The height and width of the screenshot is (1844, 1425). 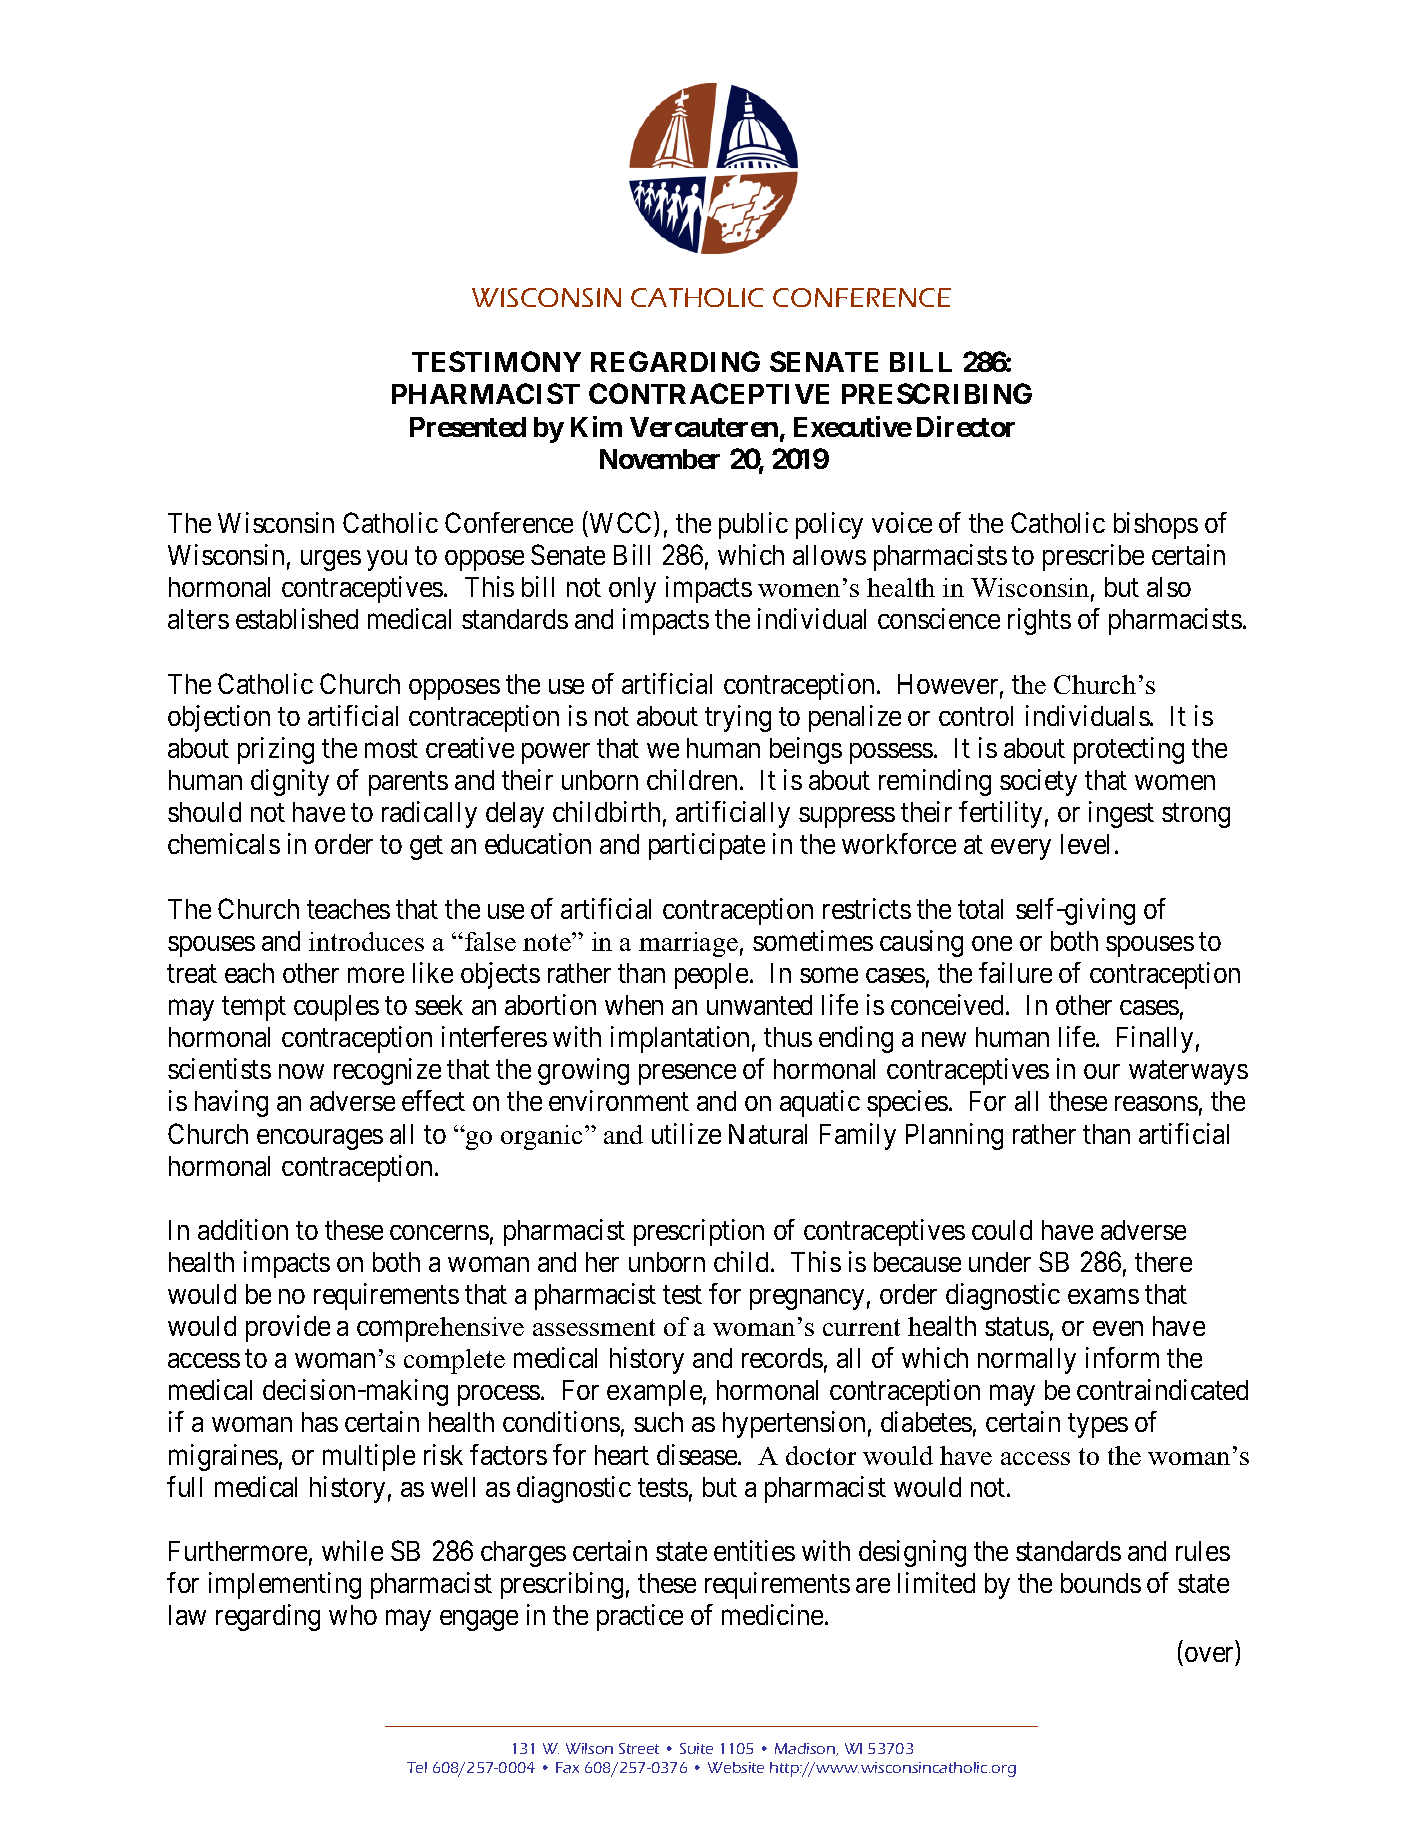 What do you see at coordinates (936, 1582) in the screenshot?
I see `limited` at bounding box center [936, 1582].
